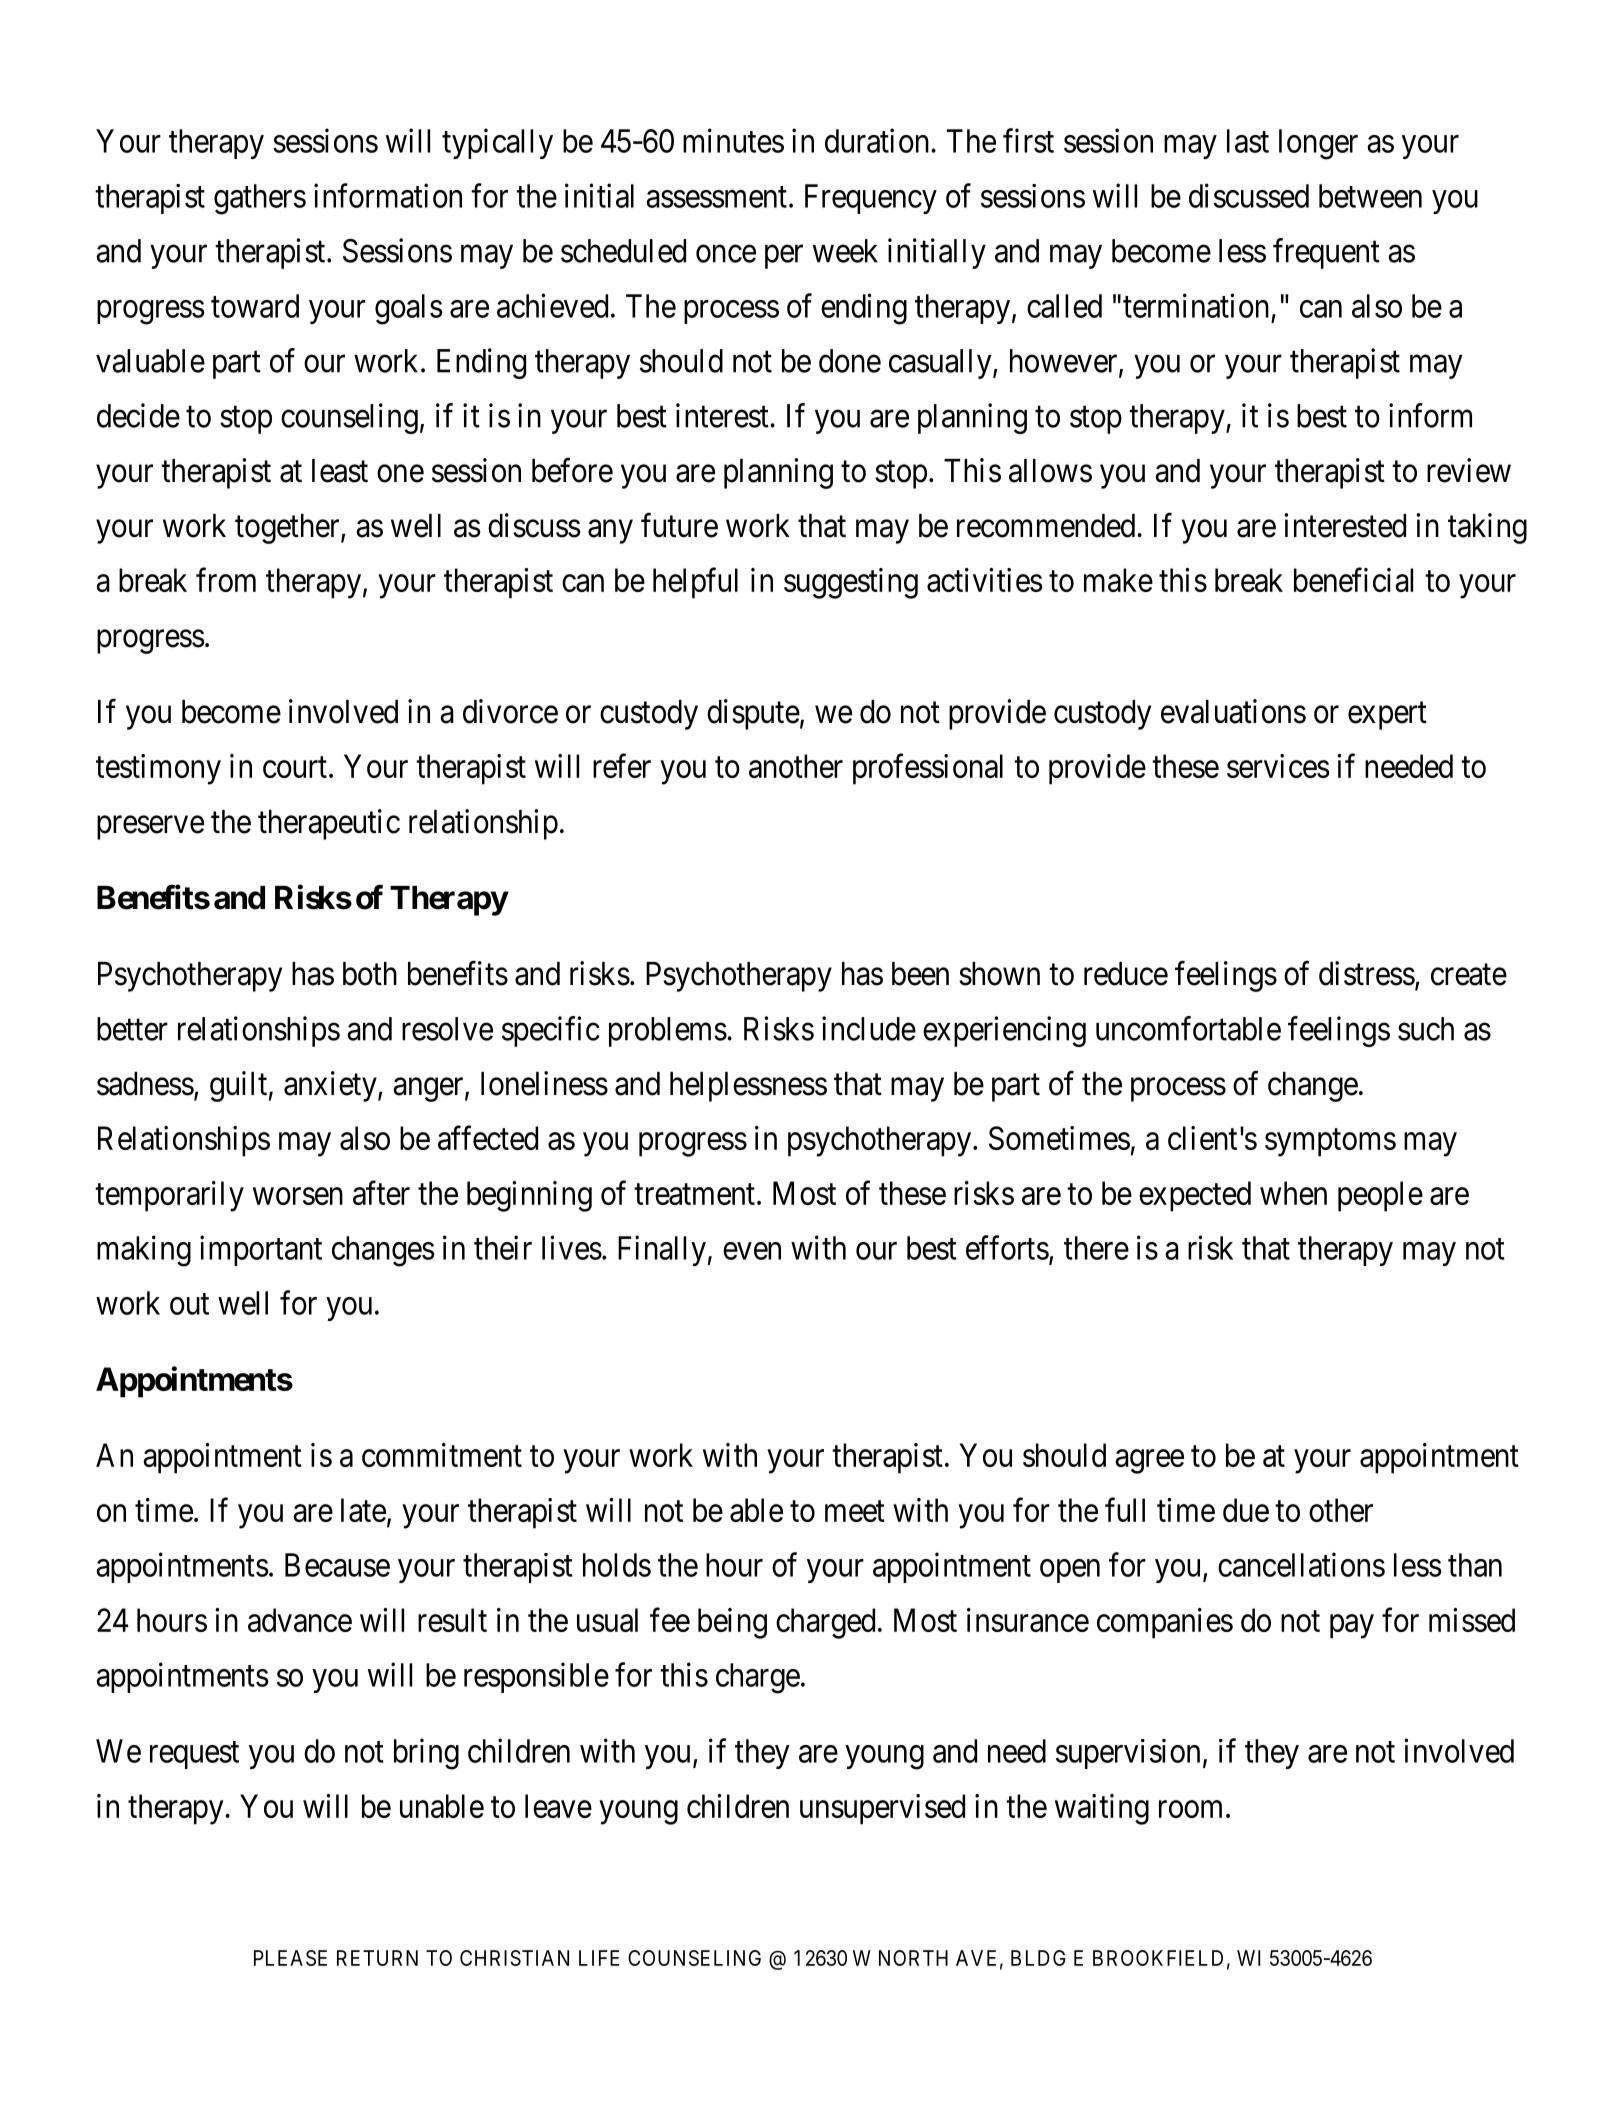  I want to click on between, so click(1370, 196).
